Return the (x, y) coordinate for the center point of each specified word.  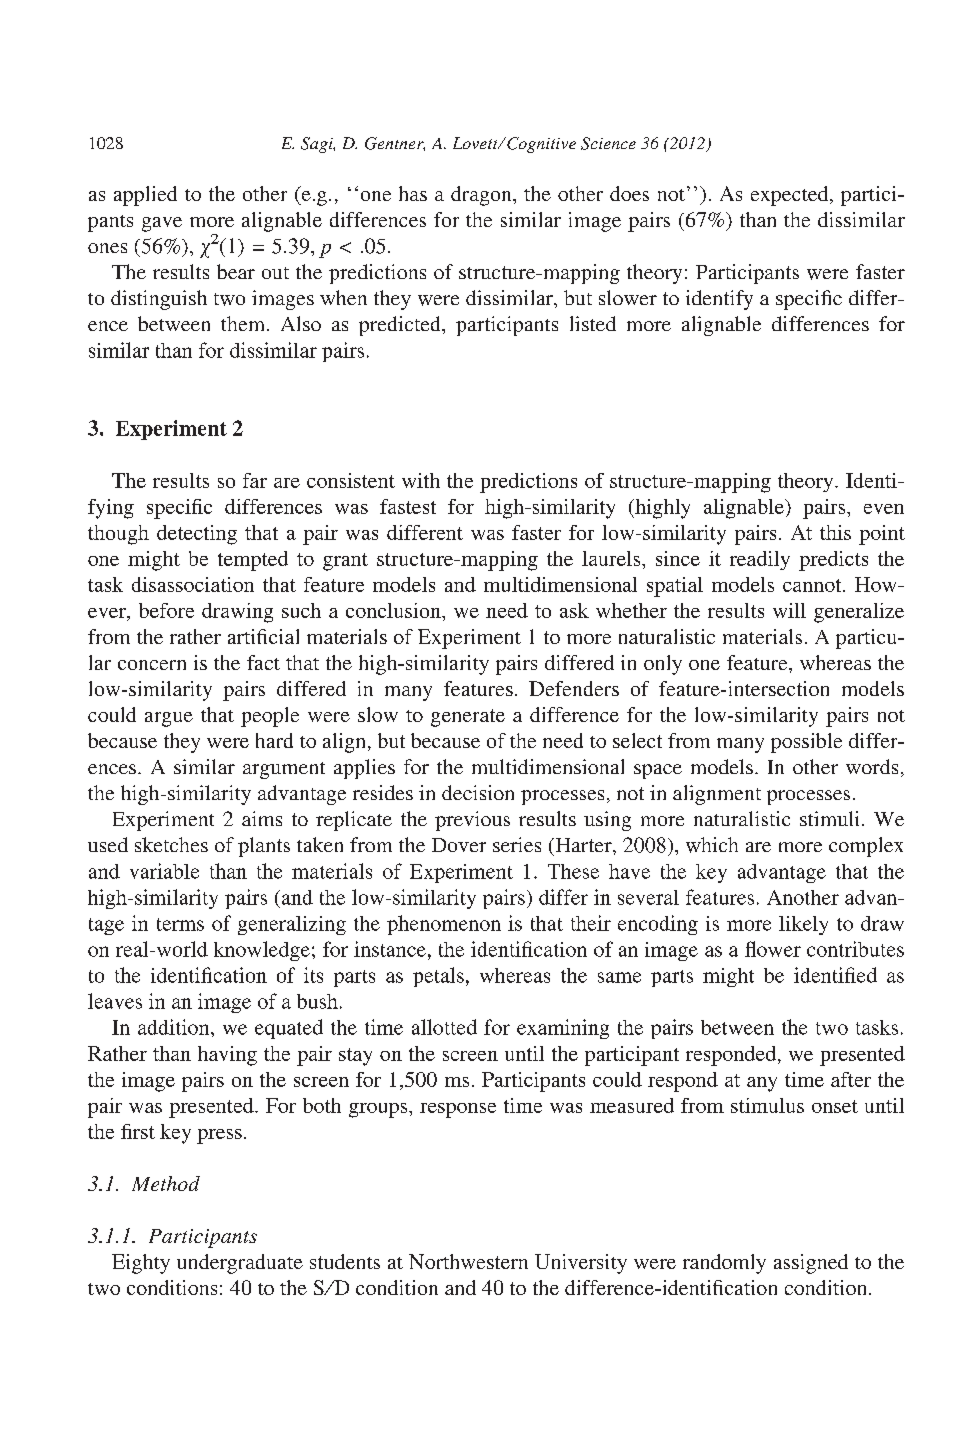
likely (803, 925)
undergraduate (240, 1264)
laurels (612, 558)
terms (180, 924)
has (413, 193)
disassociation (193, 584)
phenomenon (444, 925)
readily (760, 560)
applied (145, 196)
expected (791, 196)
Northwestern (468, 1261)
